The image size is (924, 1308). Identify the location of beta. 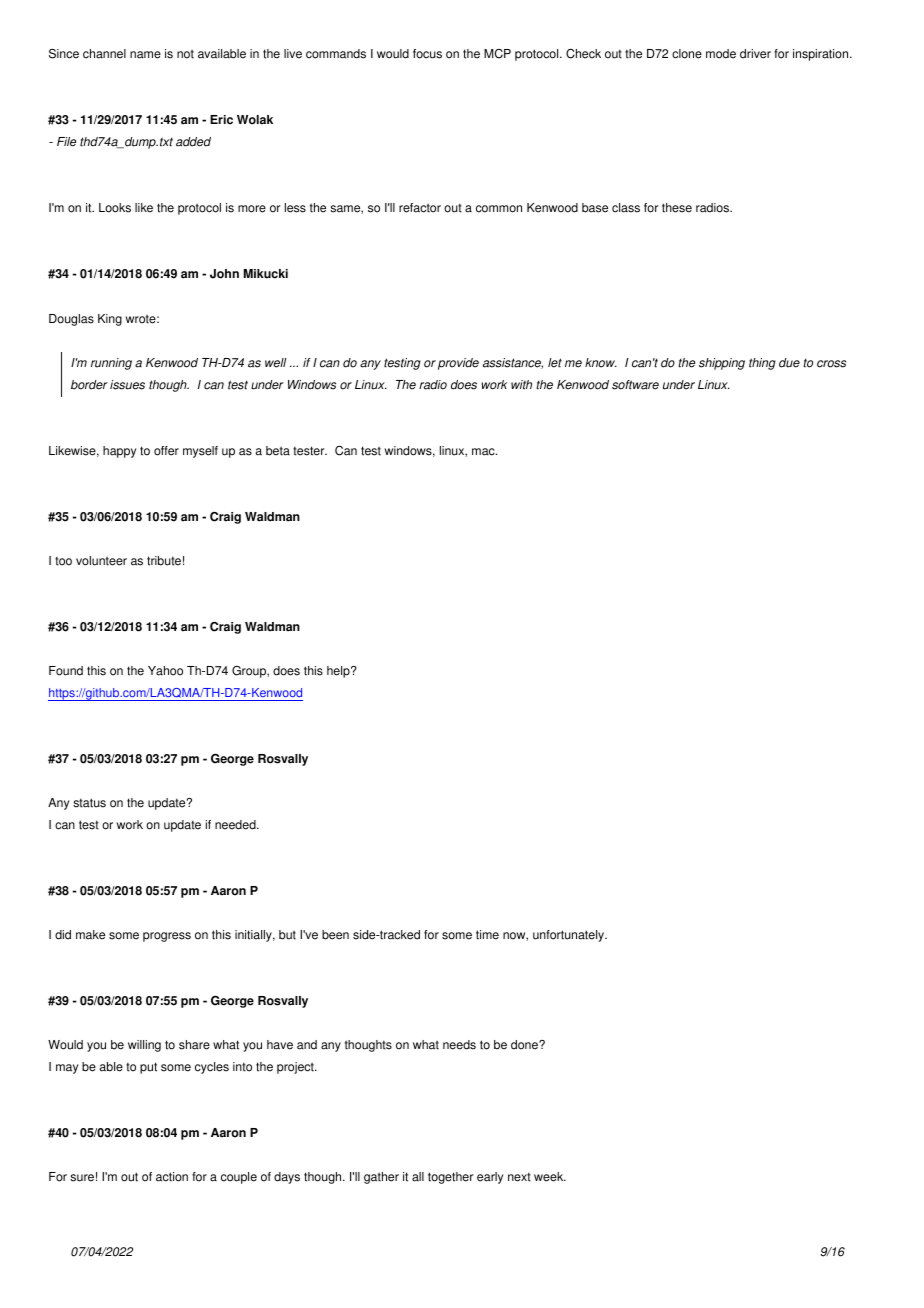
(278, 451).
